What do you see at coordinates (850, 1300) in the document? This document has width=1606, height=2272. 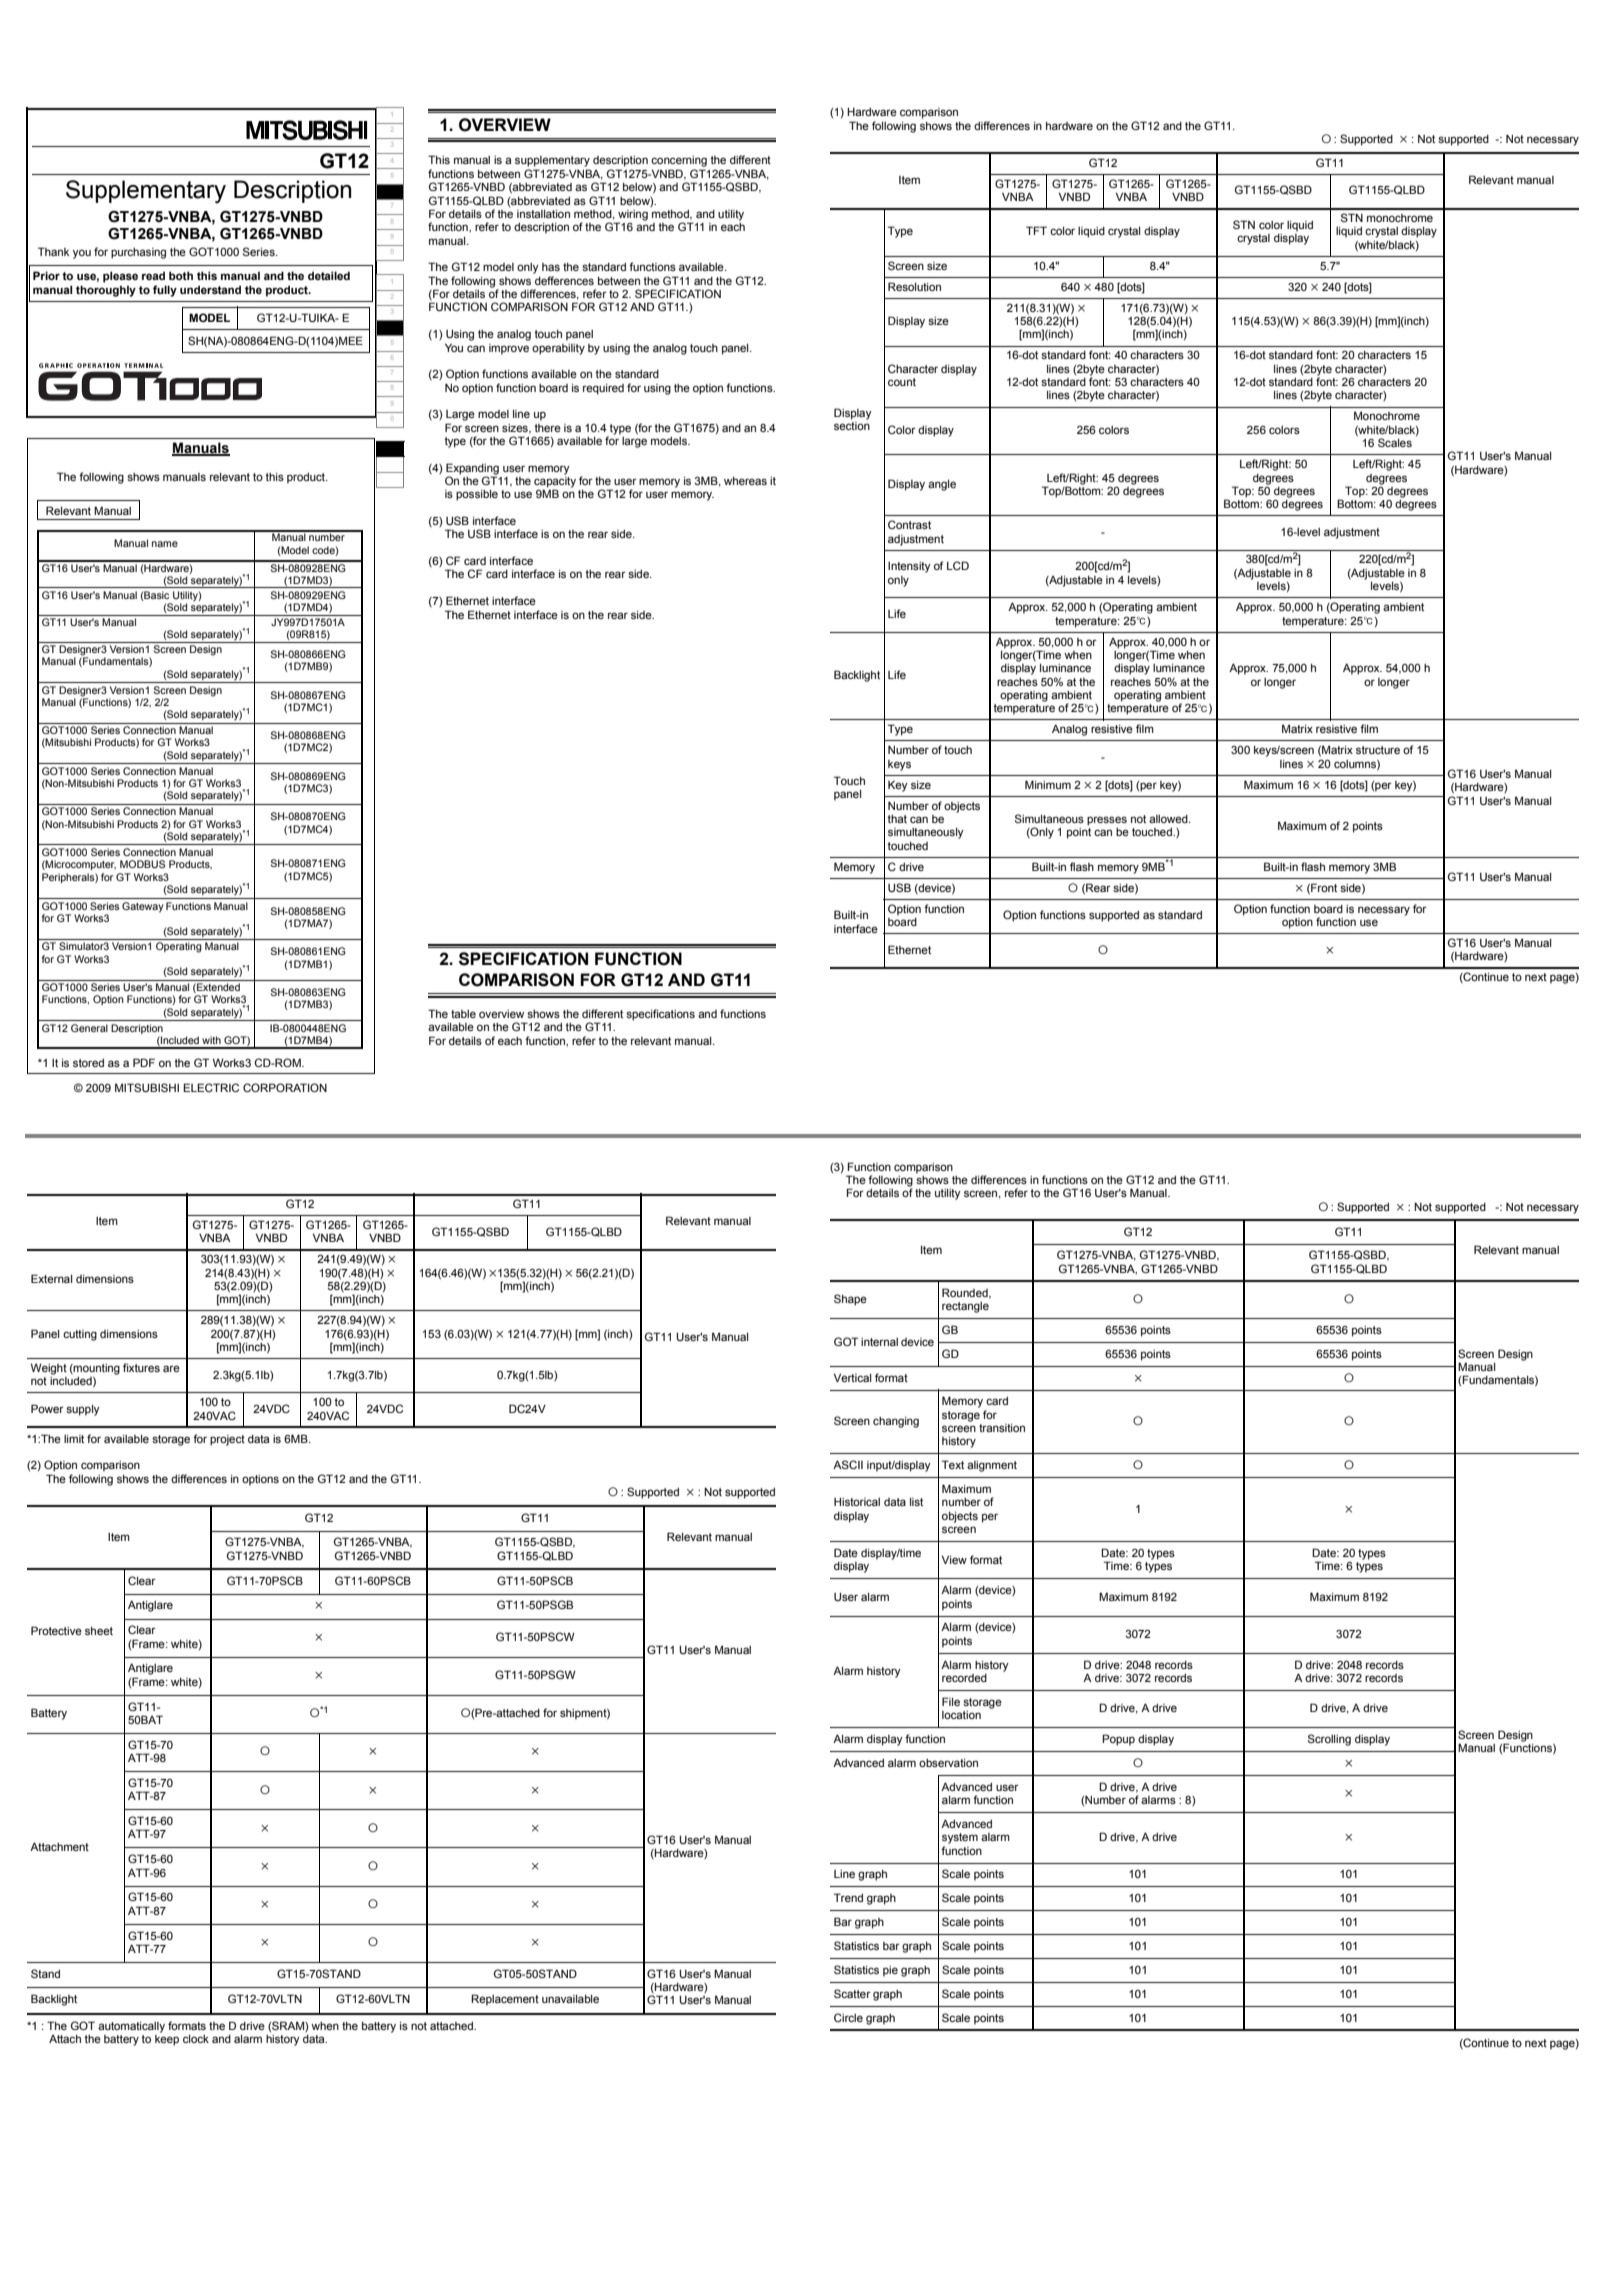 I see `Shape` at bounding box center [850, 1300].
